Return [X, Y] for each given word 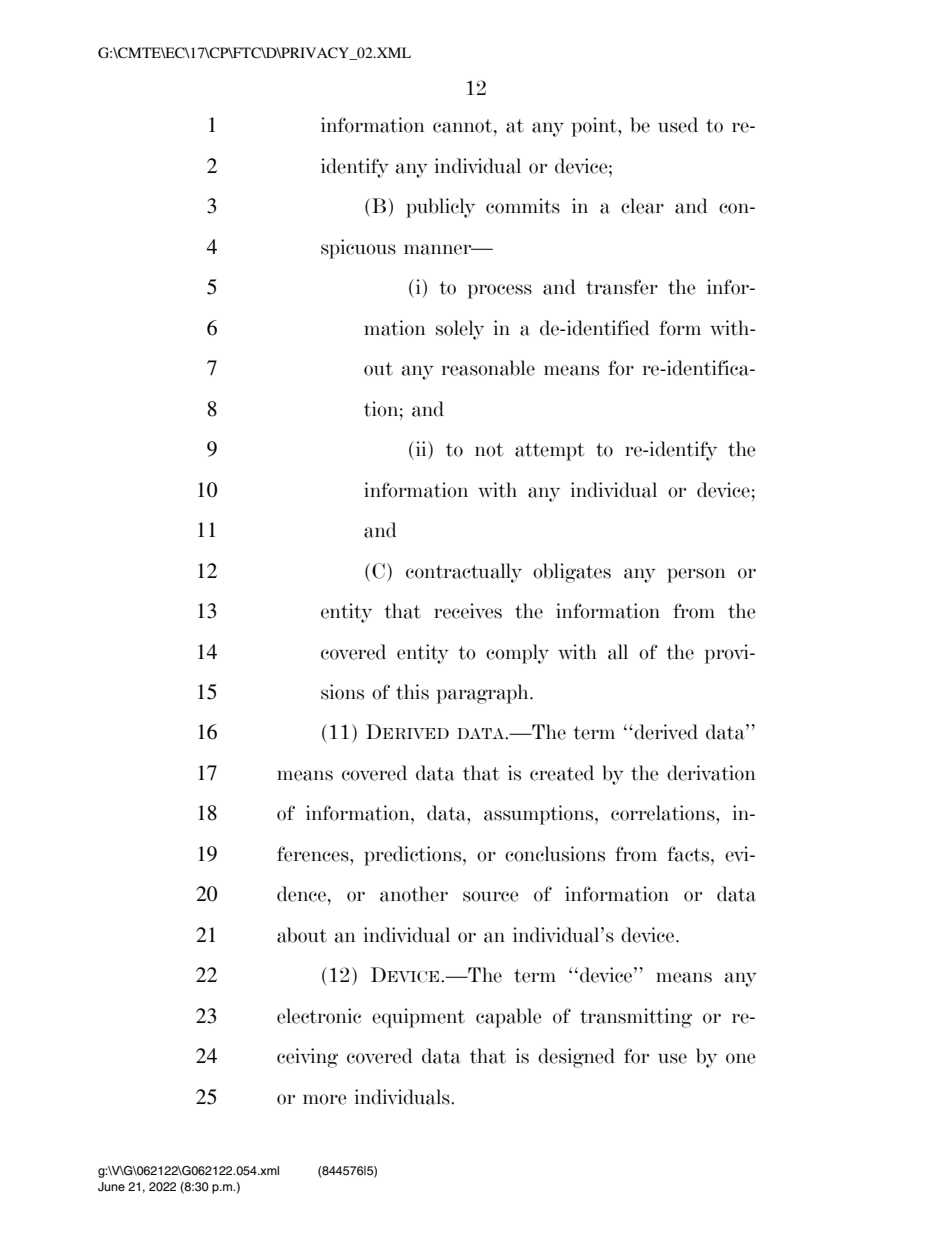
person [696, 575]
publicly [440, 208]
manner [439, 249]
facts [689, 854]
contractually [464, 573]
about [302, 935]
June [111, 1187]
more [325, 1099]
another [414, 894]
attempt [549, 452]
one [741, 1058]
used [678, 125]
